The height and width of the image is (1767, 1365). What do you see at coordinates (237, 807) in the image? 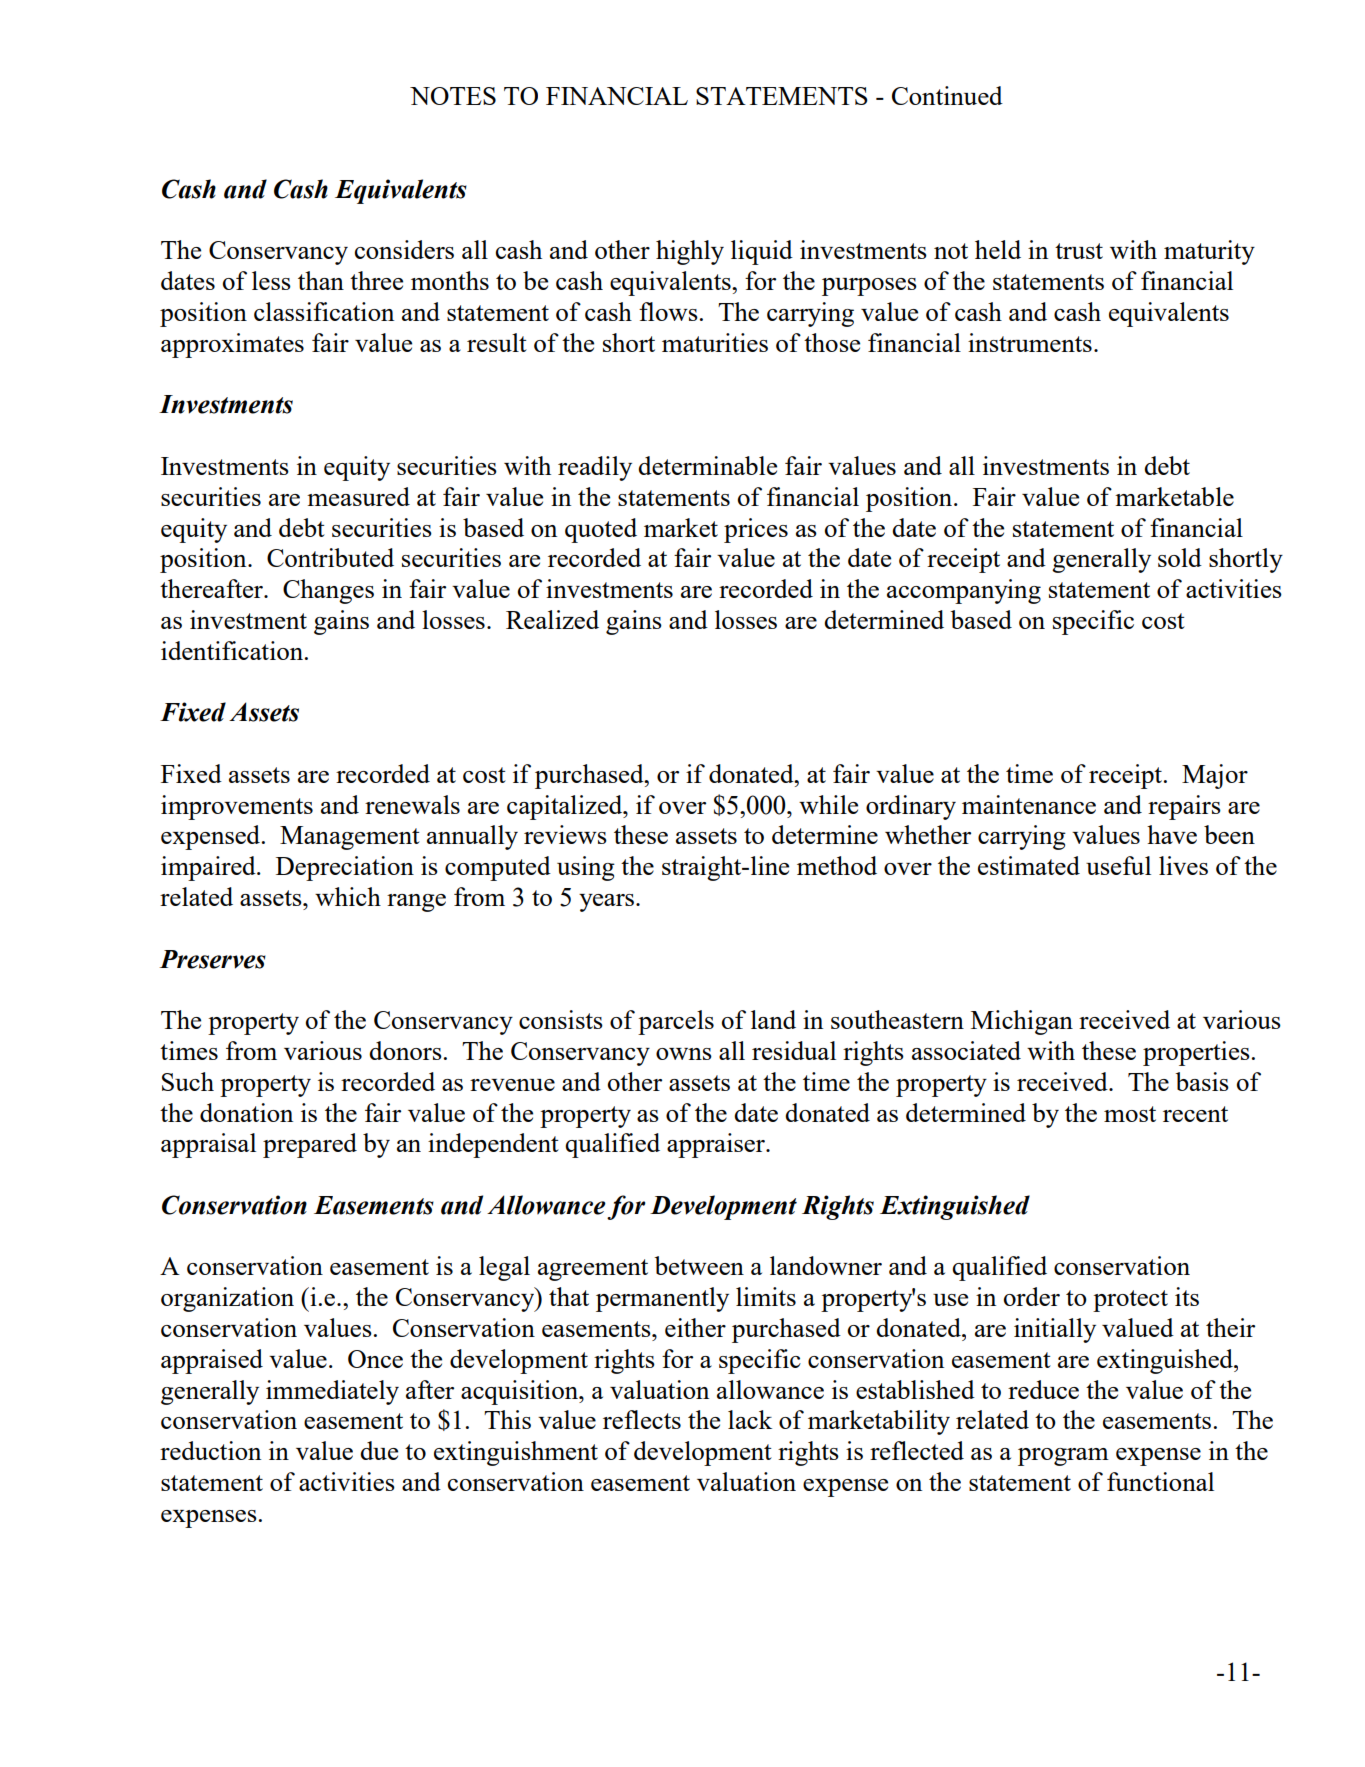
I see `improvements` at bounding box center [237, 807].
